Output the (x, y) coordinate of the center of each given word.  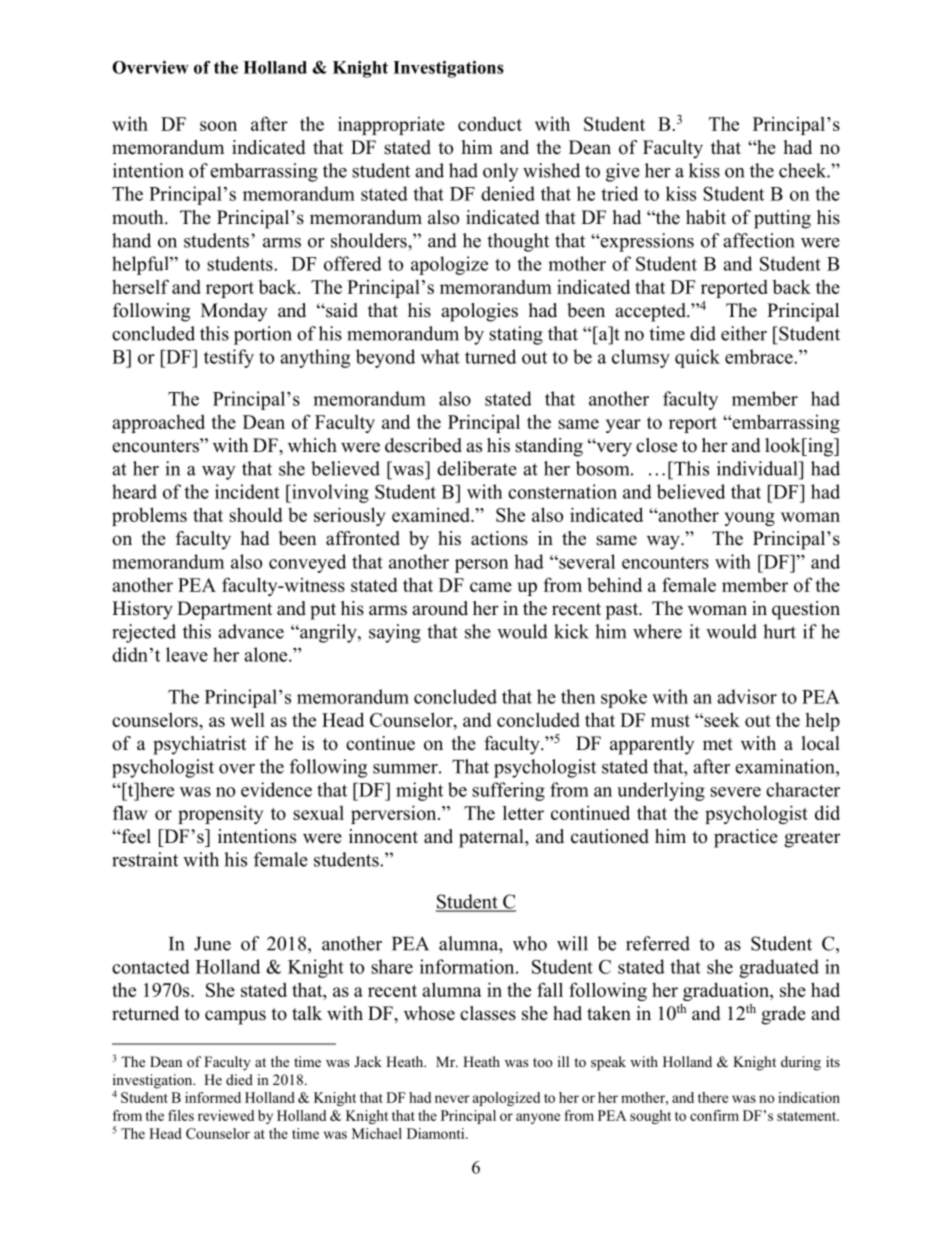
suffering (508, 791)
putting (782, 219)
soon (218, 126)
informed (213, 1097)
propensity (220, 814)
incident (247, 491)
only (501, 172)
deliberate (477, 468)
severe (735, 792)
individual (758, 468)
